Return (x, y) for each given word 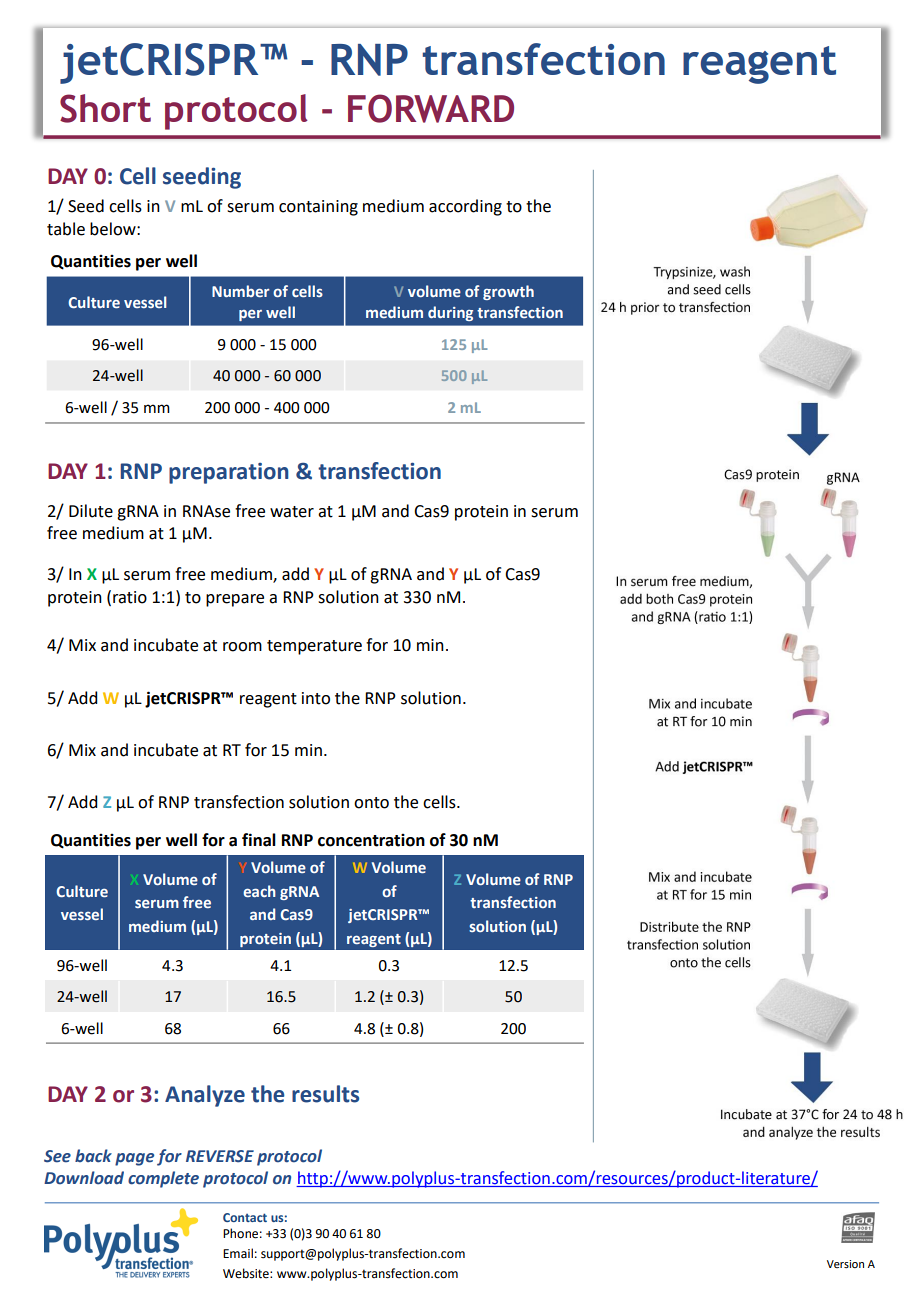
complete (163, 1179)
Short (105, 108)
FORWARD (431, 108)
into (316, 698)
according (465, 207)
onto (371, 803)
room (242, 647)
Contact (245, 1217)
